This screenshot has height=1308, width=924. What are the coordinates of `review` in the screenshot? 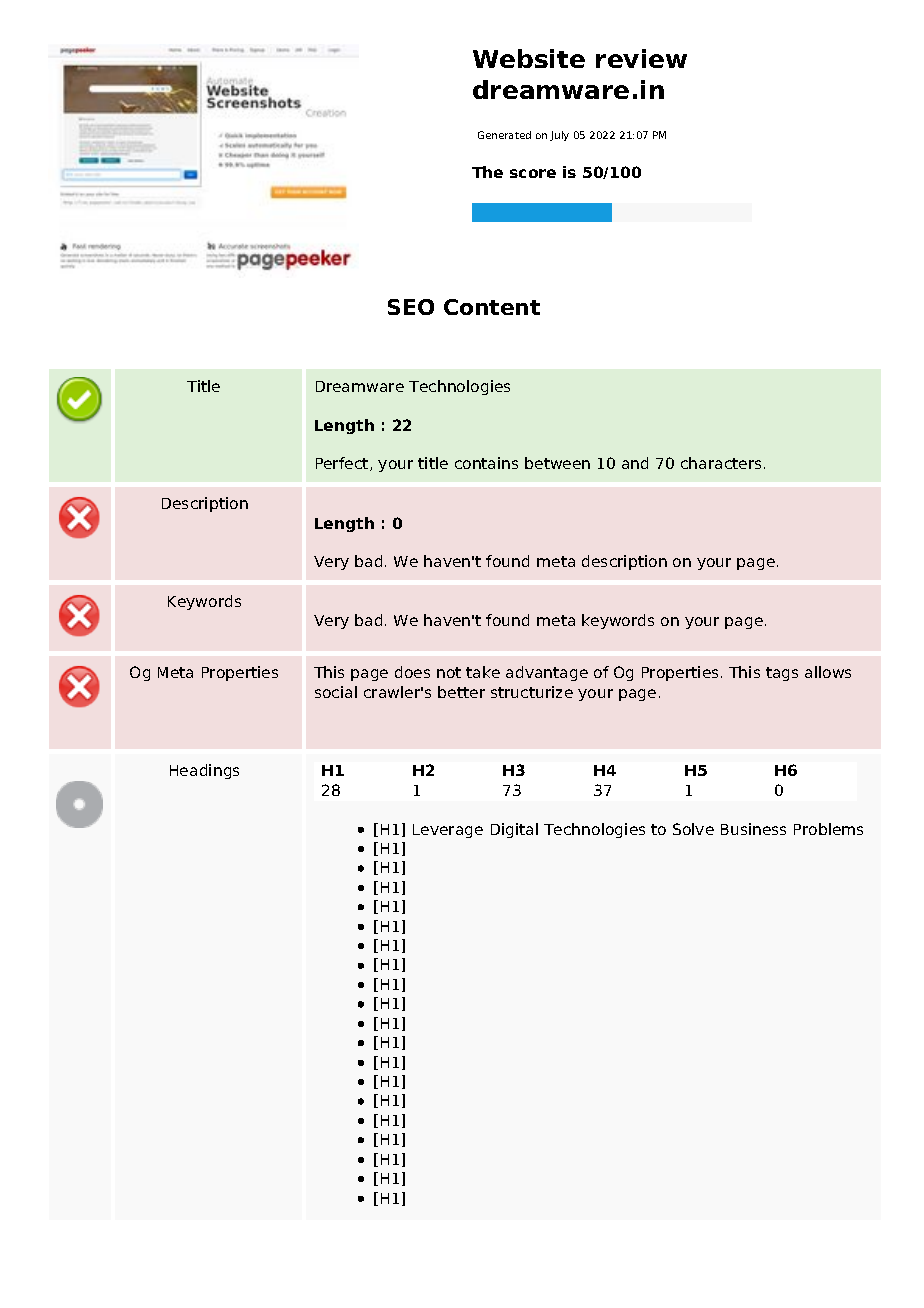 It's located at (641, 58).
